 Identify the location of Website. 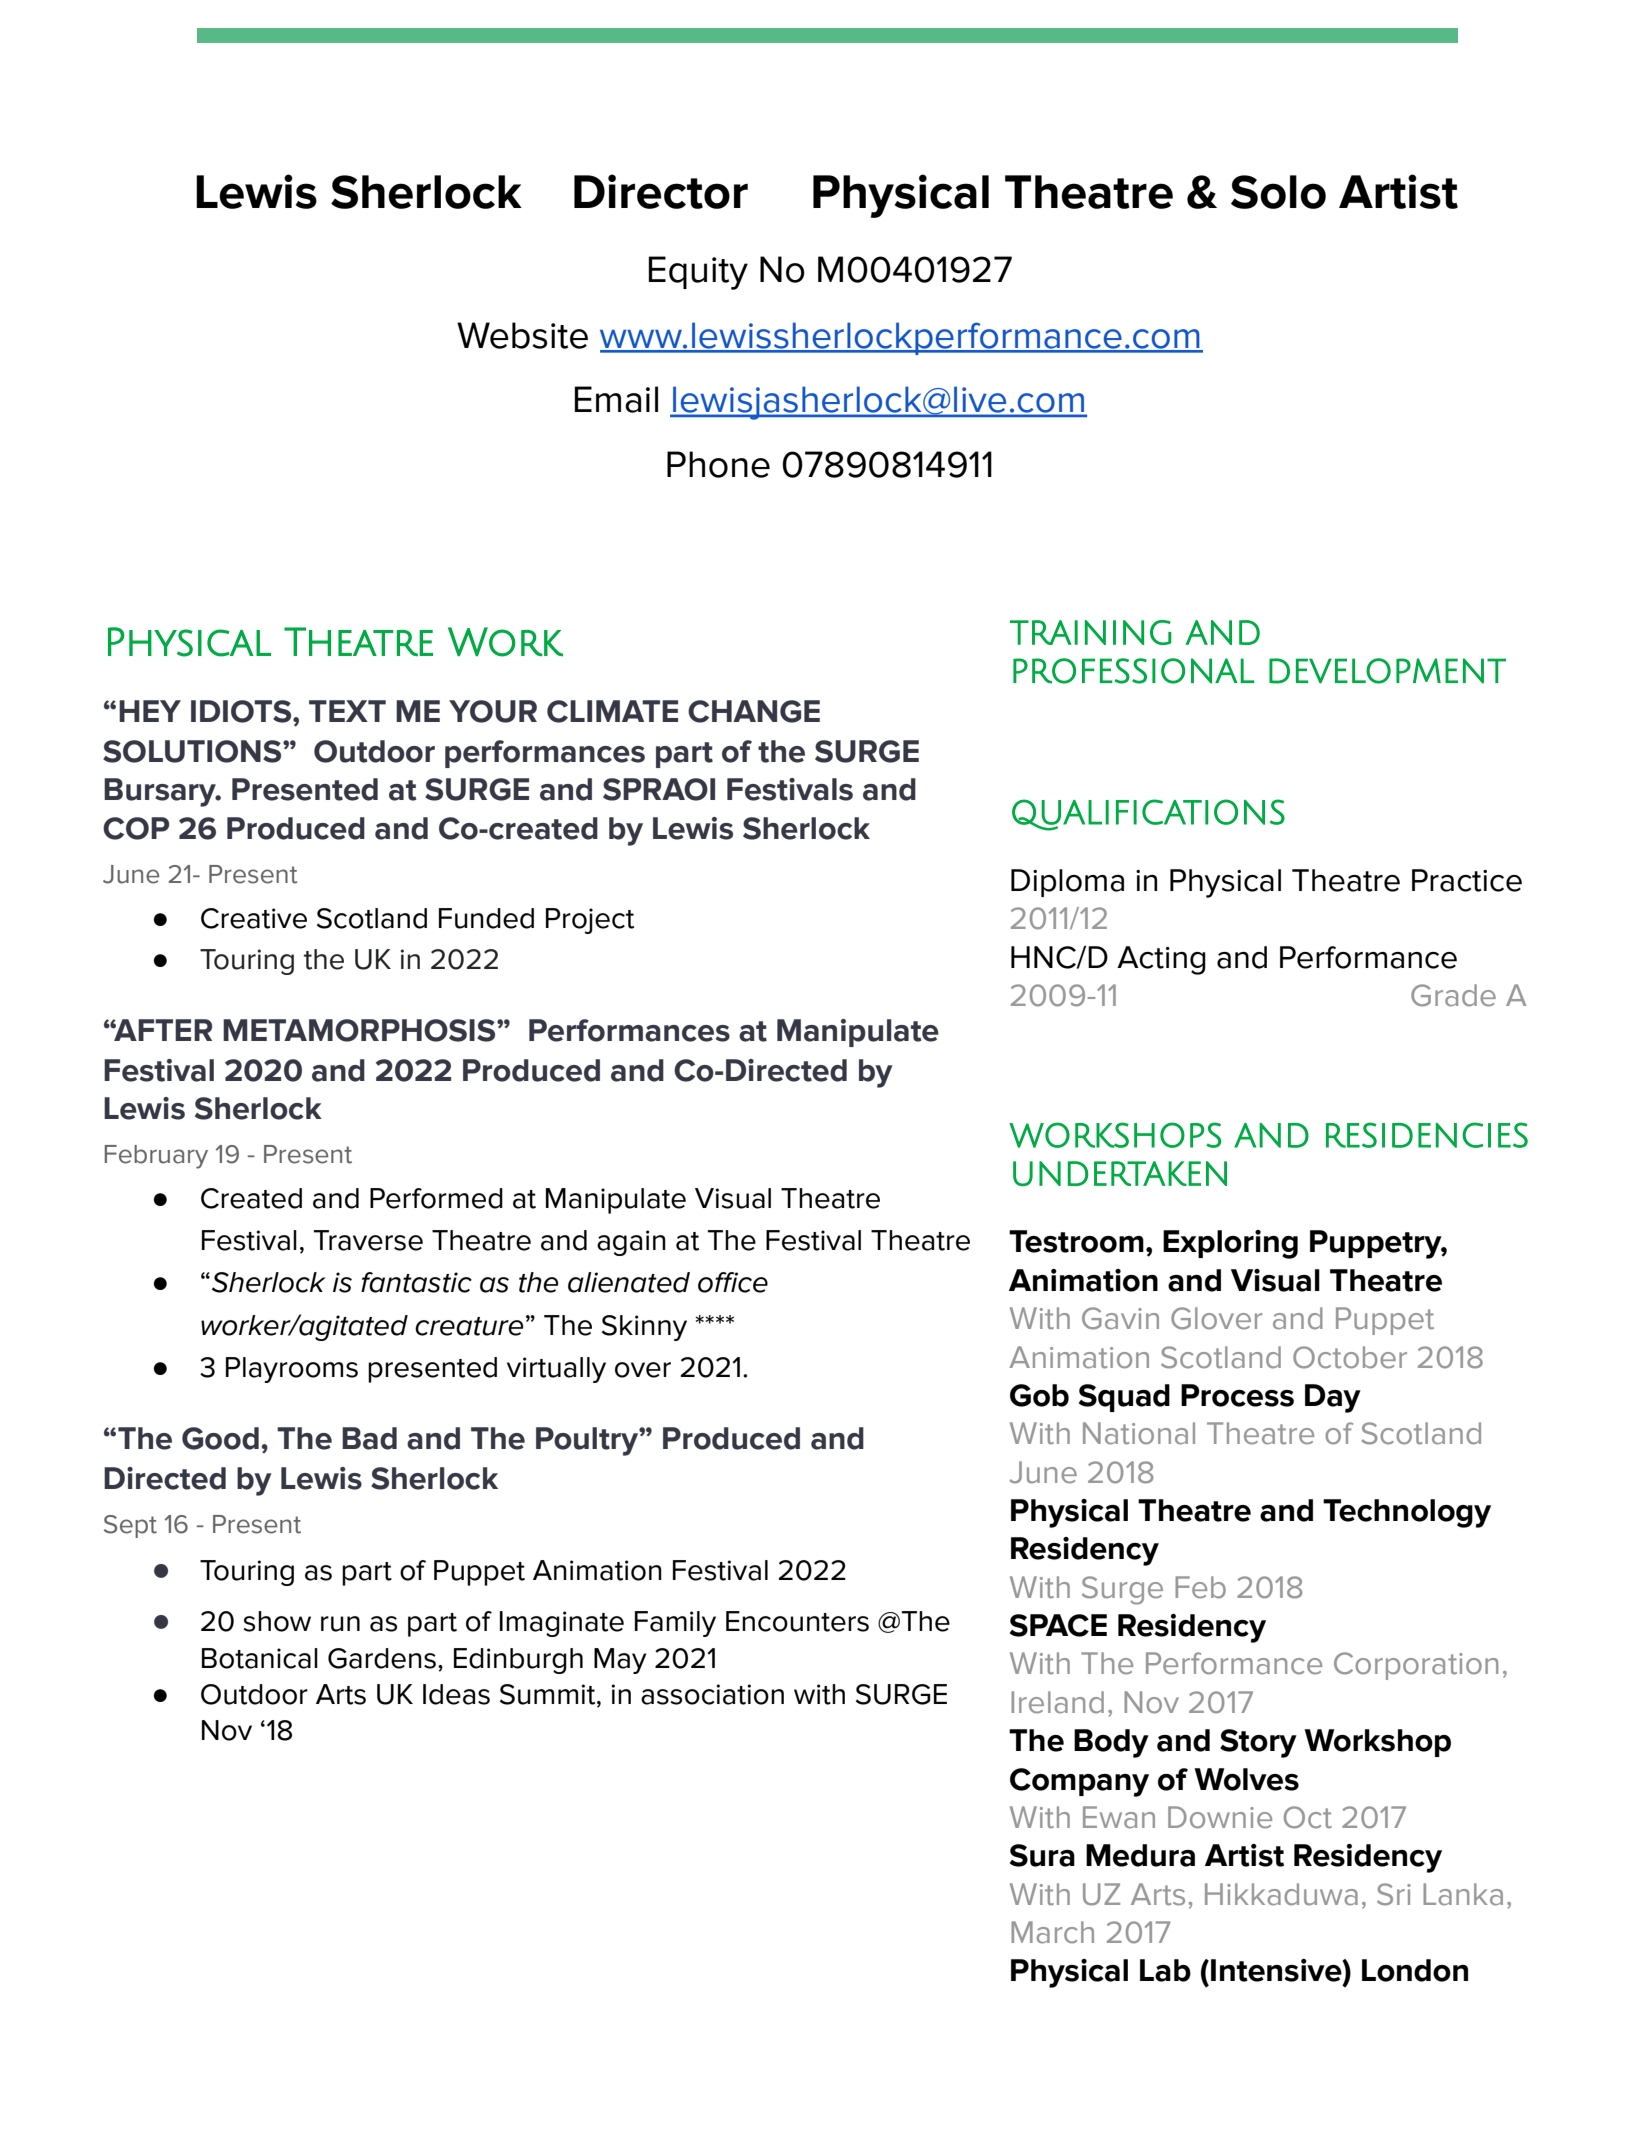
(522, 335).
